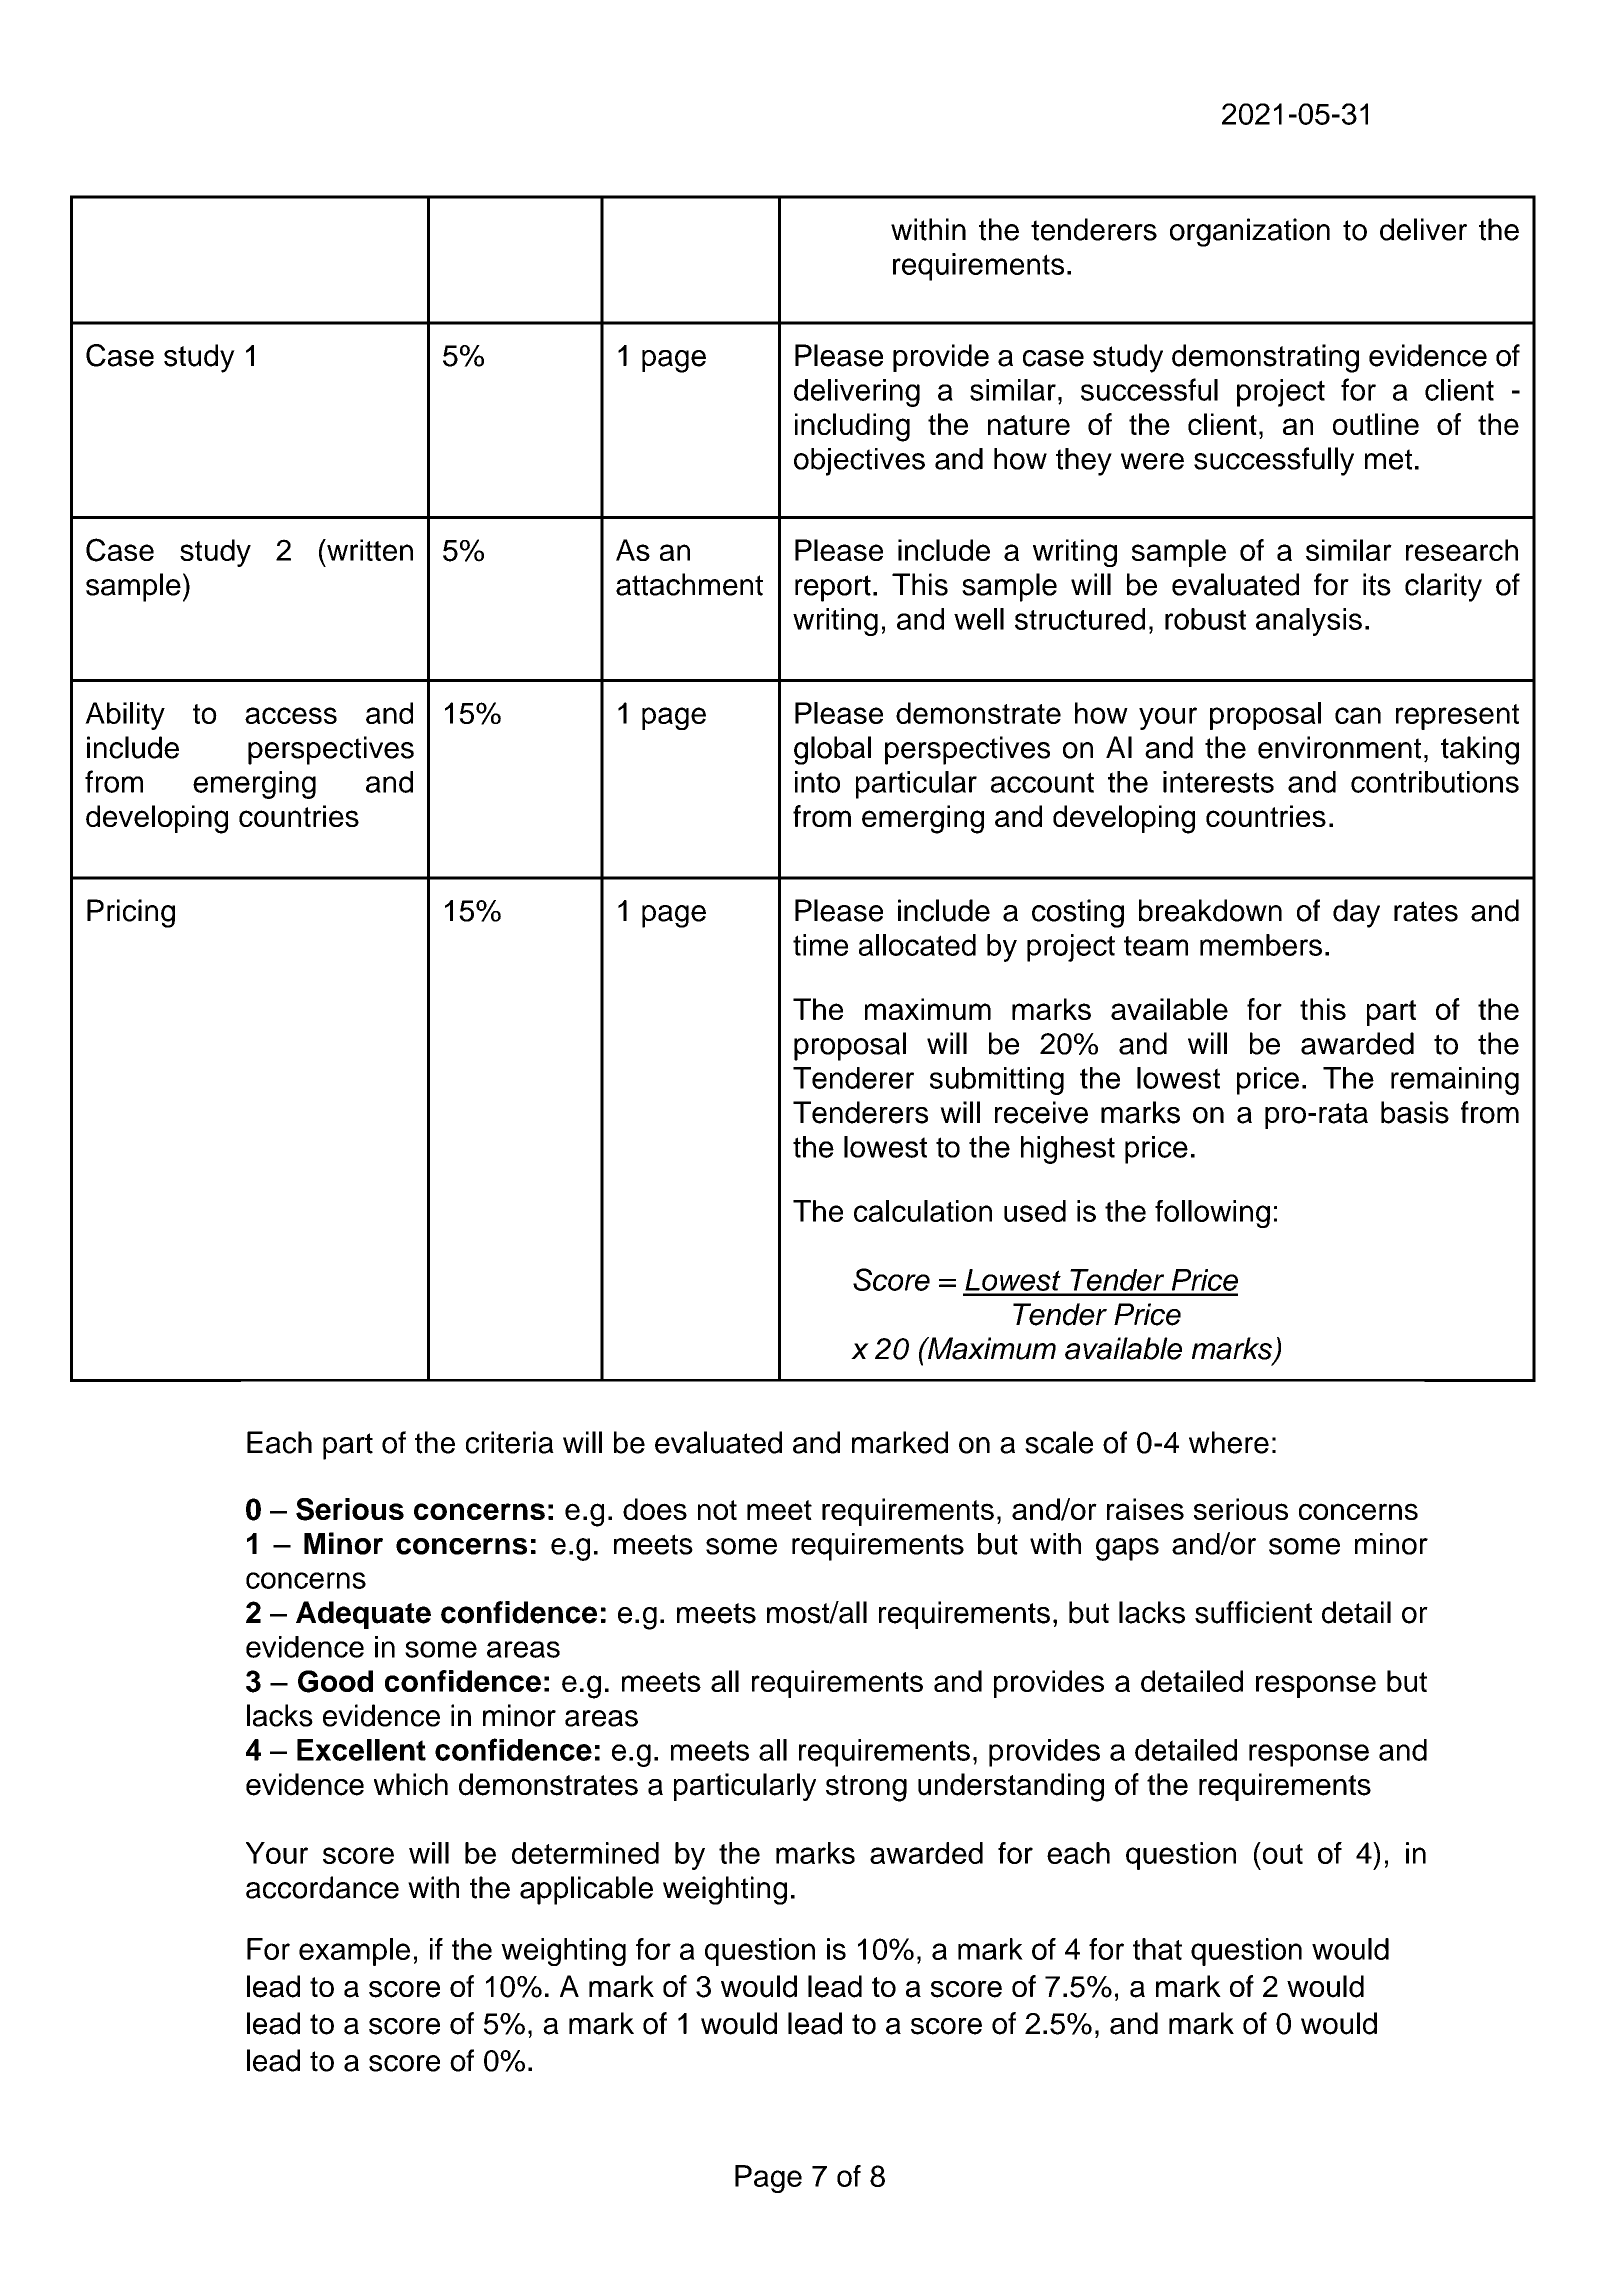 The height and width of the screenshot is (2289, 1619). Describe the element at coordinates (866, 1788) in the screenshot. I see `strong` at that location.
